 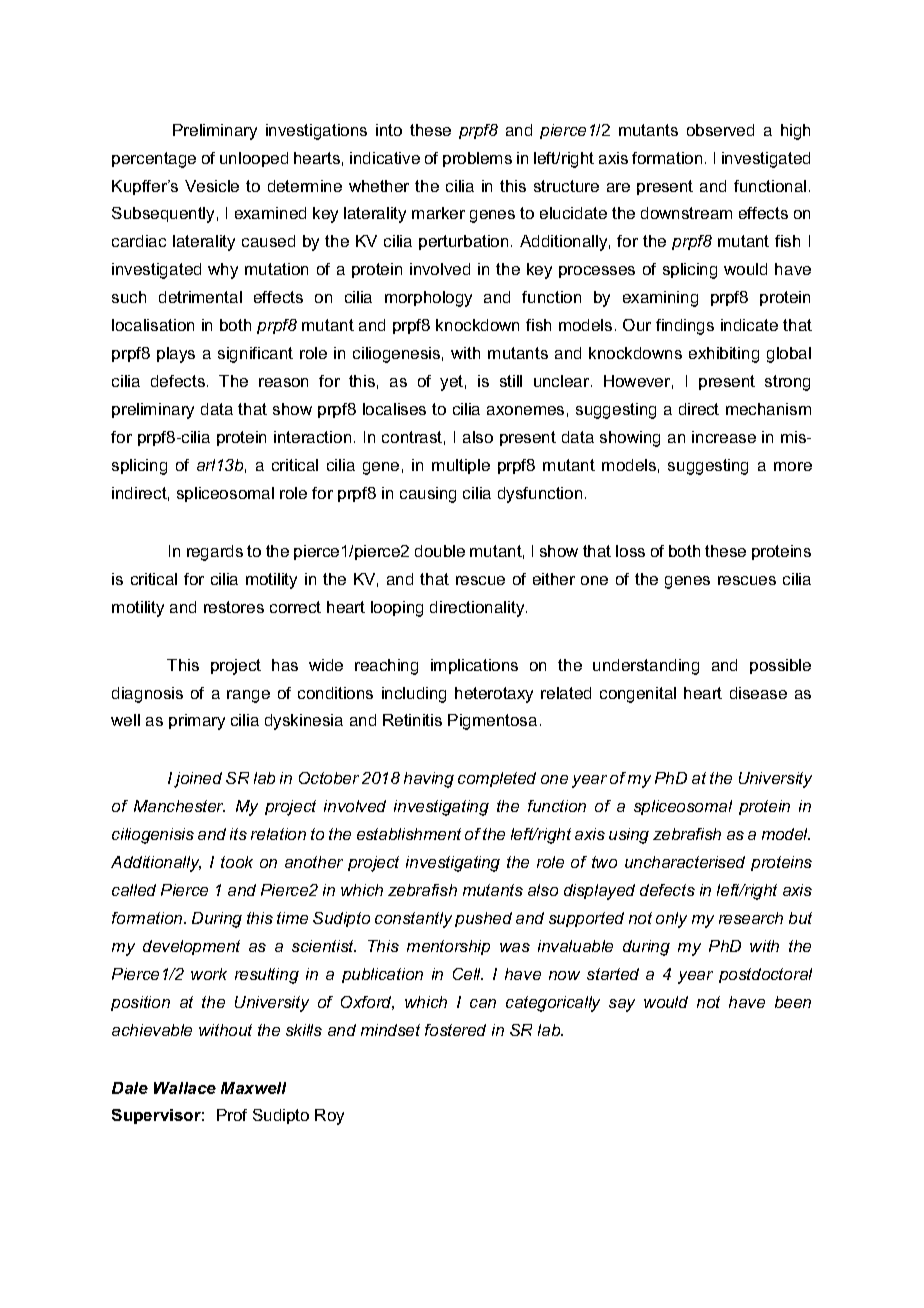 I want to click on fostered, so click(x=455, y=1030).
